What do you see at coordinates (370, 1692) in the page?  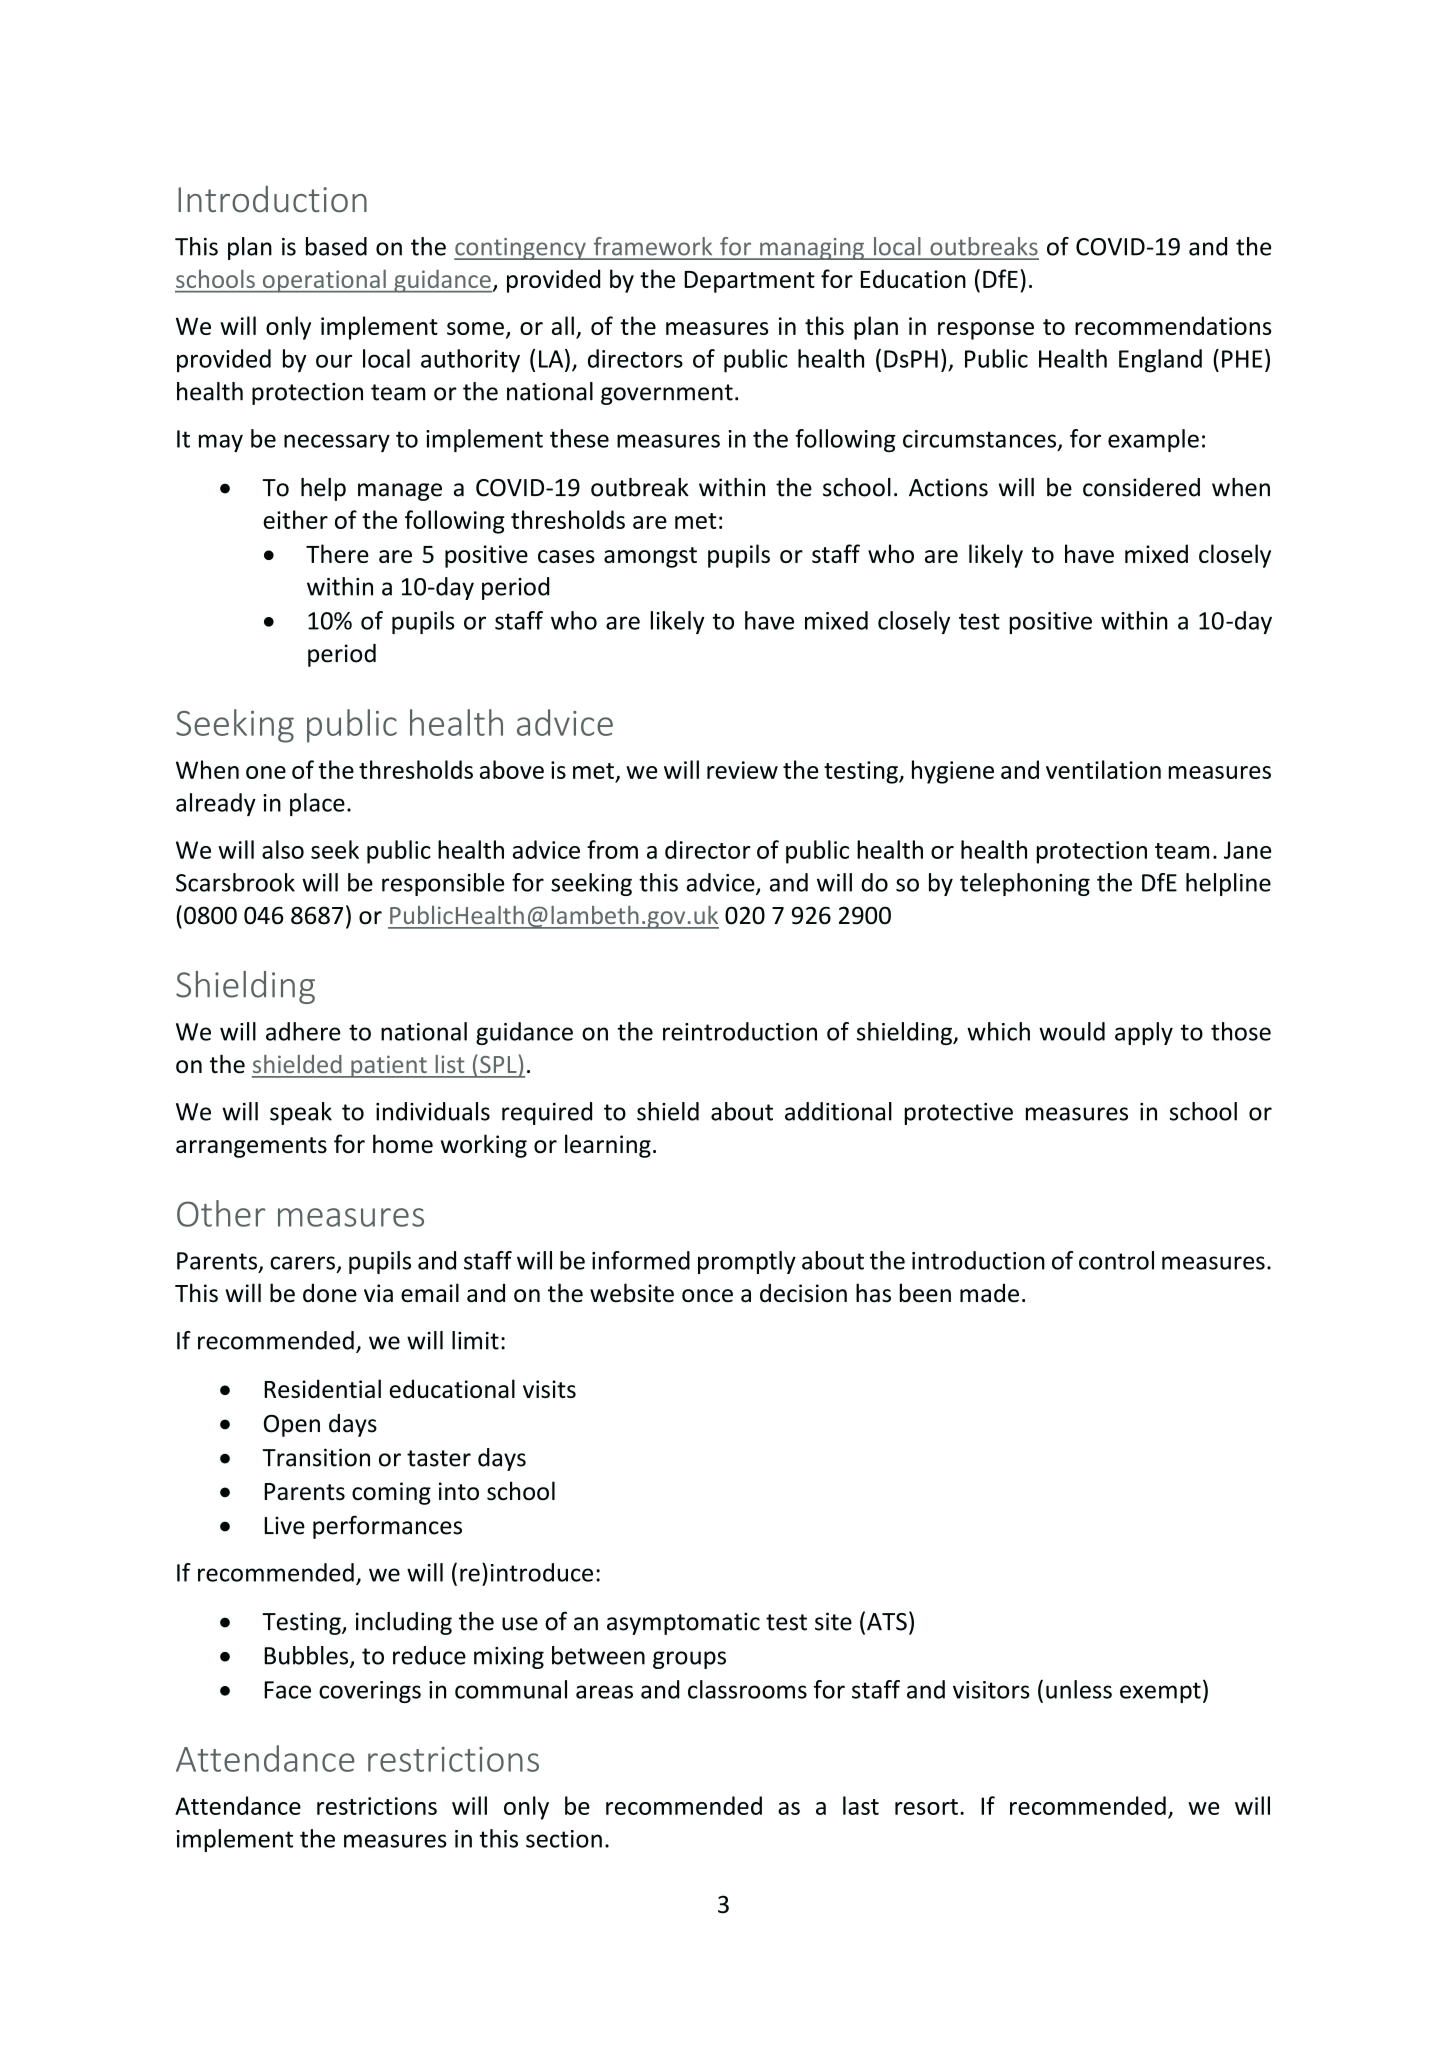 I see `coverings` at bounding box center [370, 1692].
